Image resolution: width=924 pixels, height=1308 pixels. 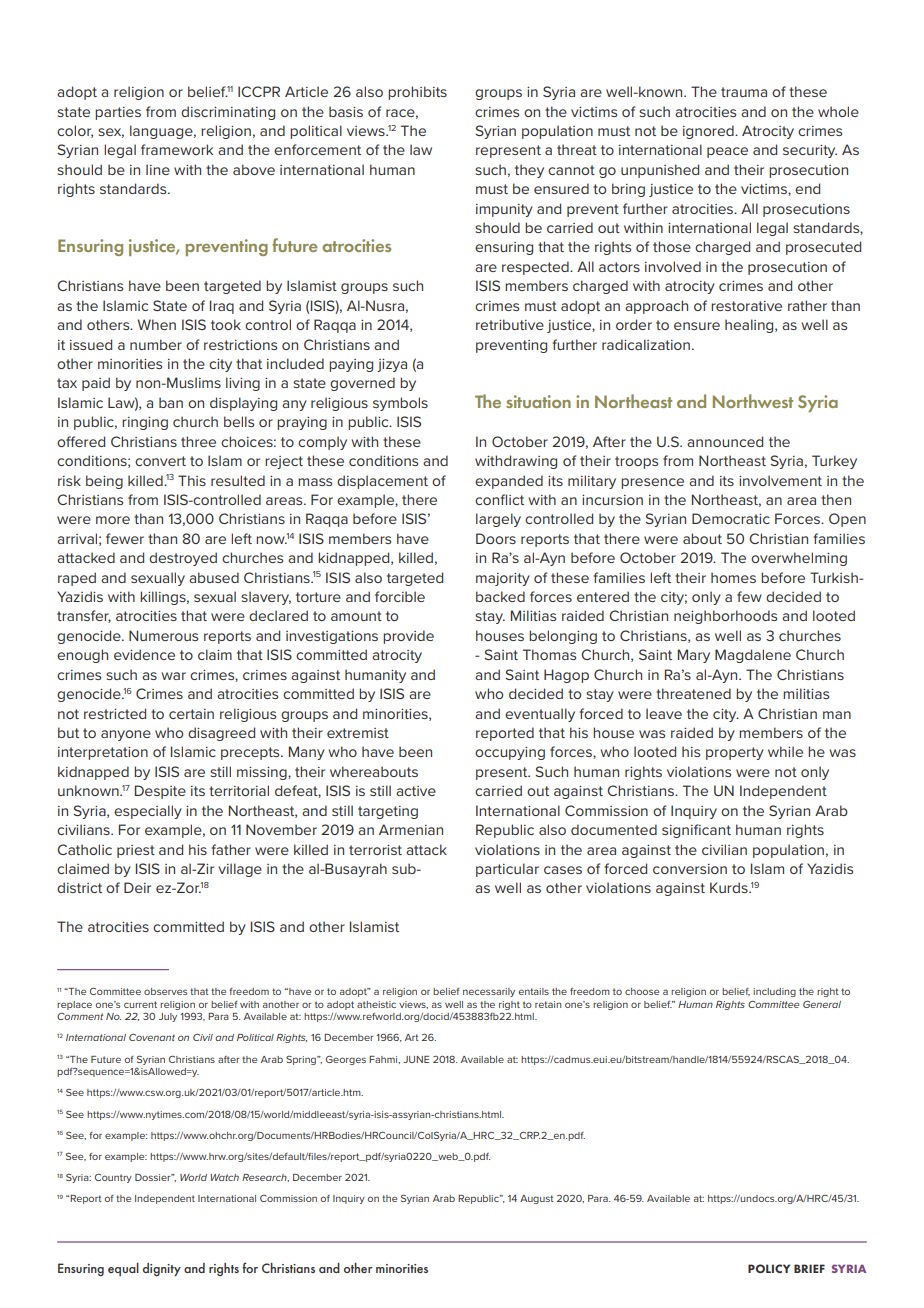 What do you see at coordinates (727, 152) in the screenshot?
I see `peace` at bounding box center [727, 152].
